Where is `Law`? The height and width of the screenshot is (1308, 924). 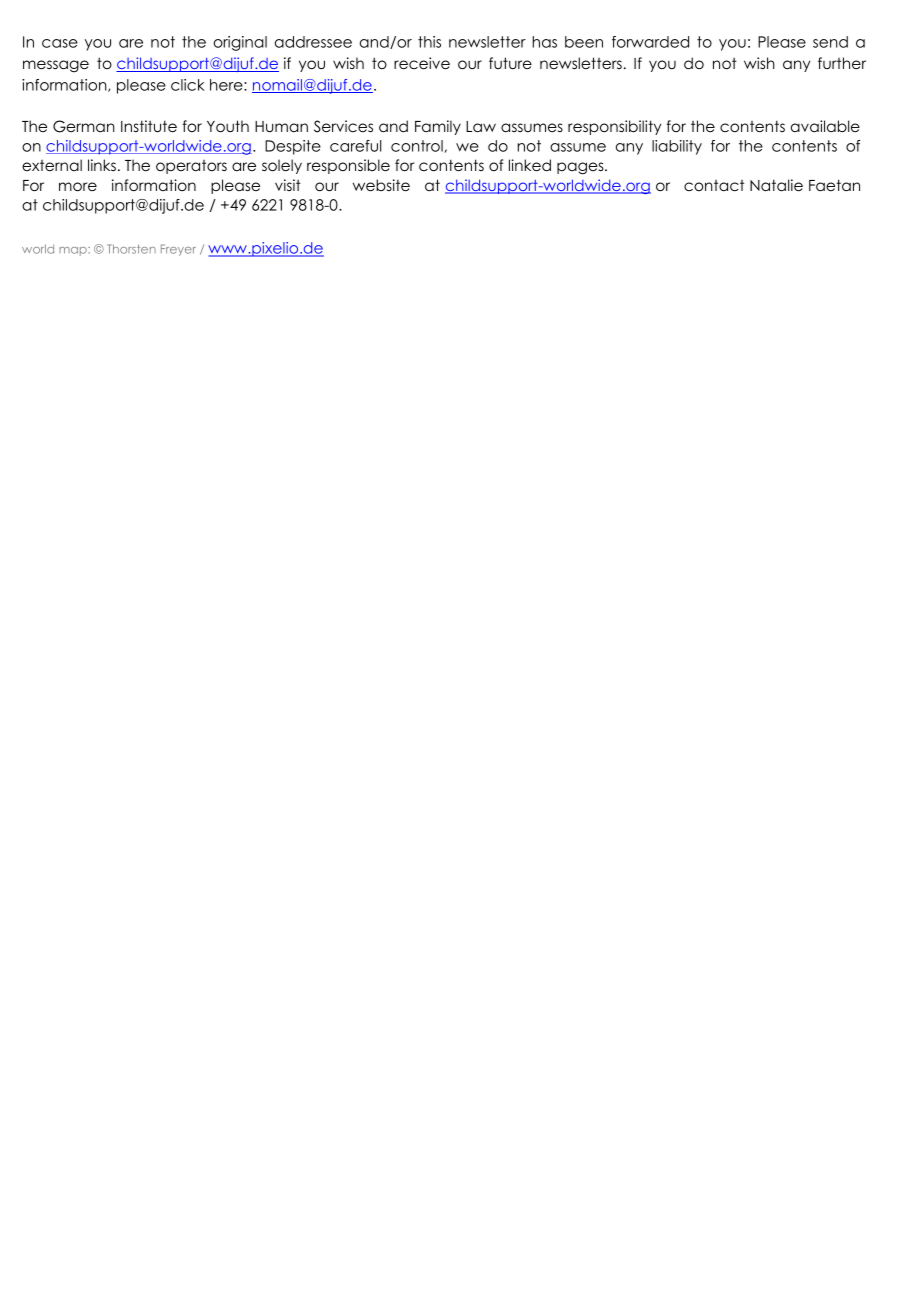
Law is located at coordinates (481, 126).
